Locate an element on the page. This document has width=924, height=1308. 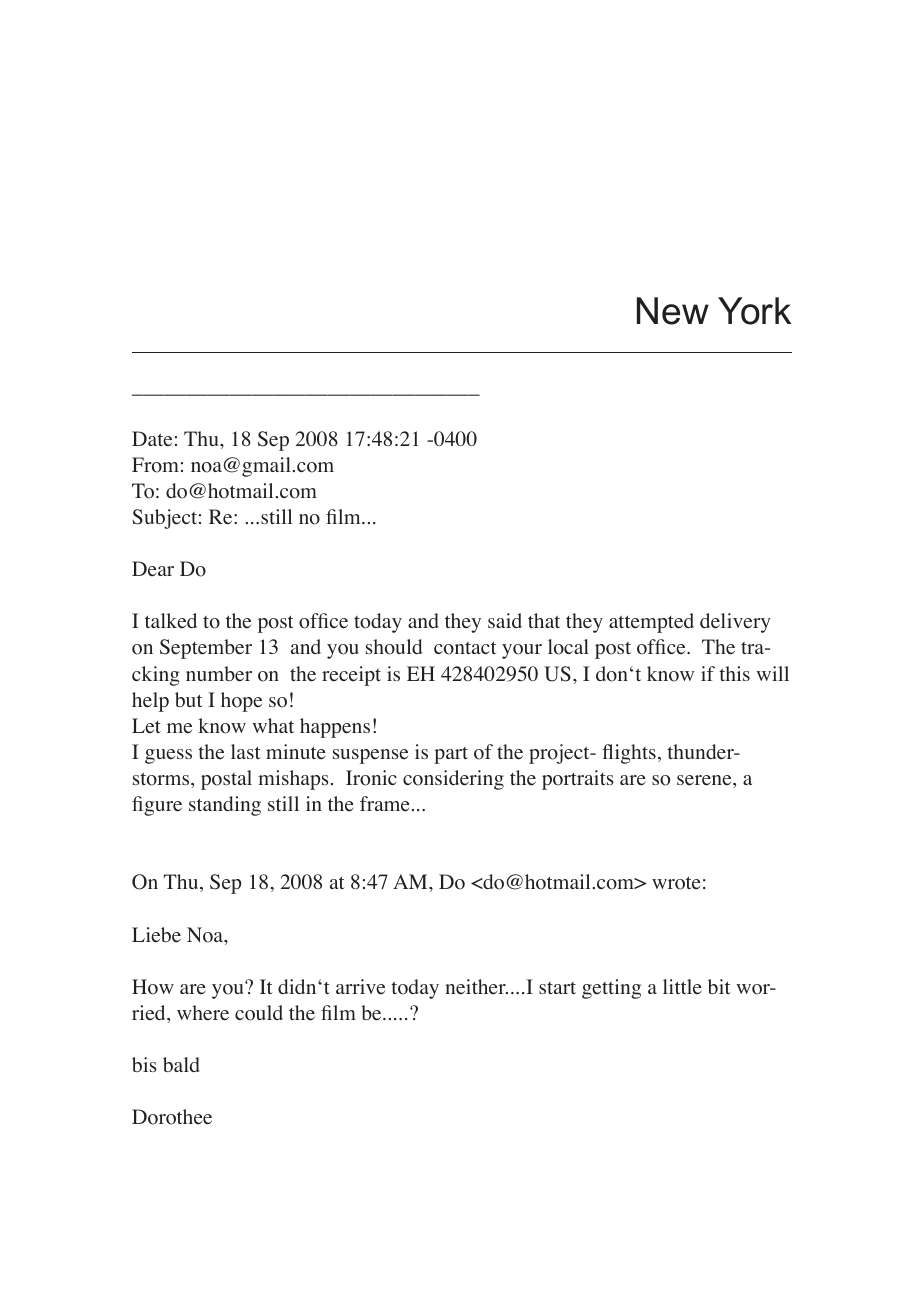
Date is located at coordinates (152, 439).
